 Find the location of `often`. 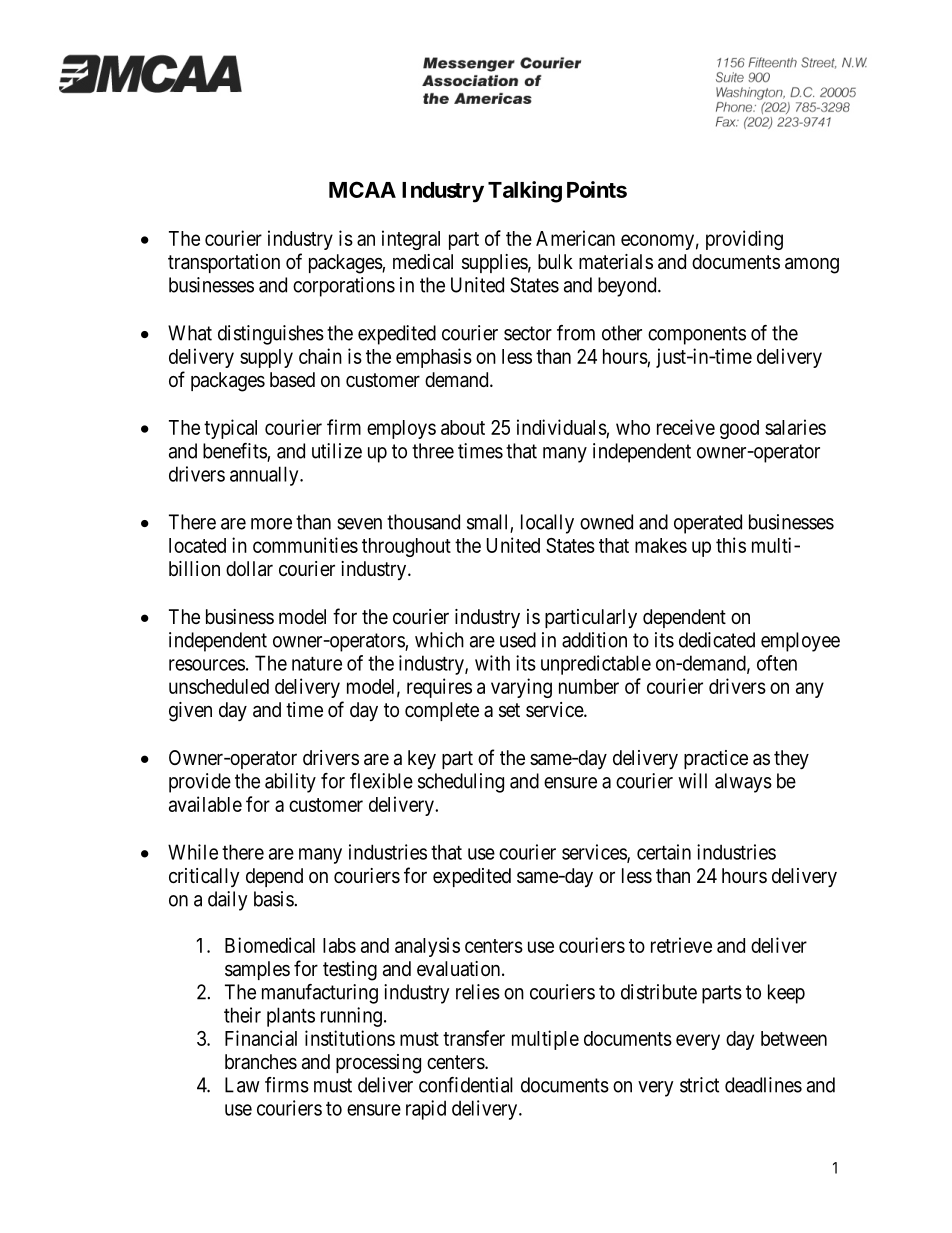

often is located at coordinates (777, 663).
